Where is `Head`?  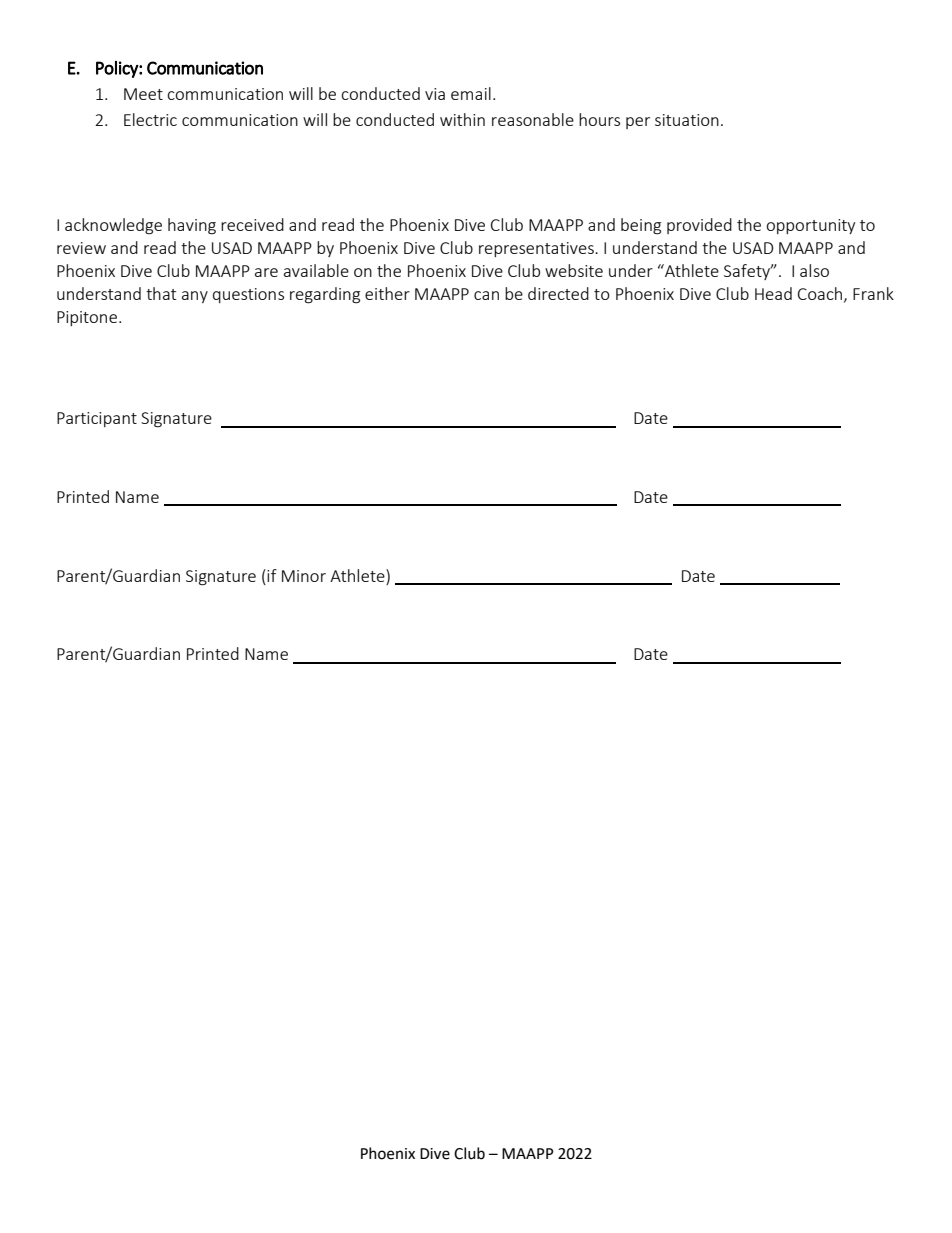 Head is located at coordinates (773, 293).
